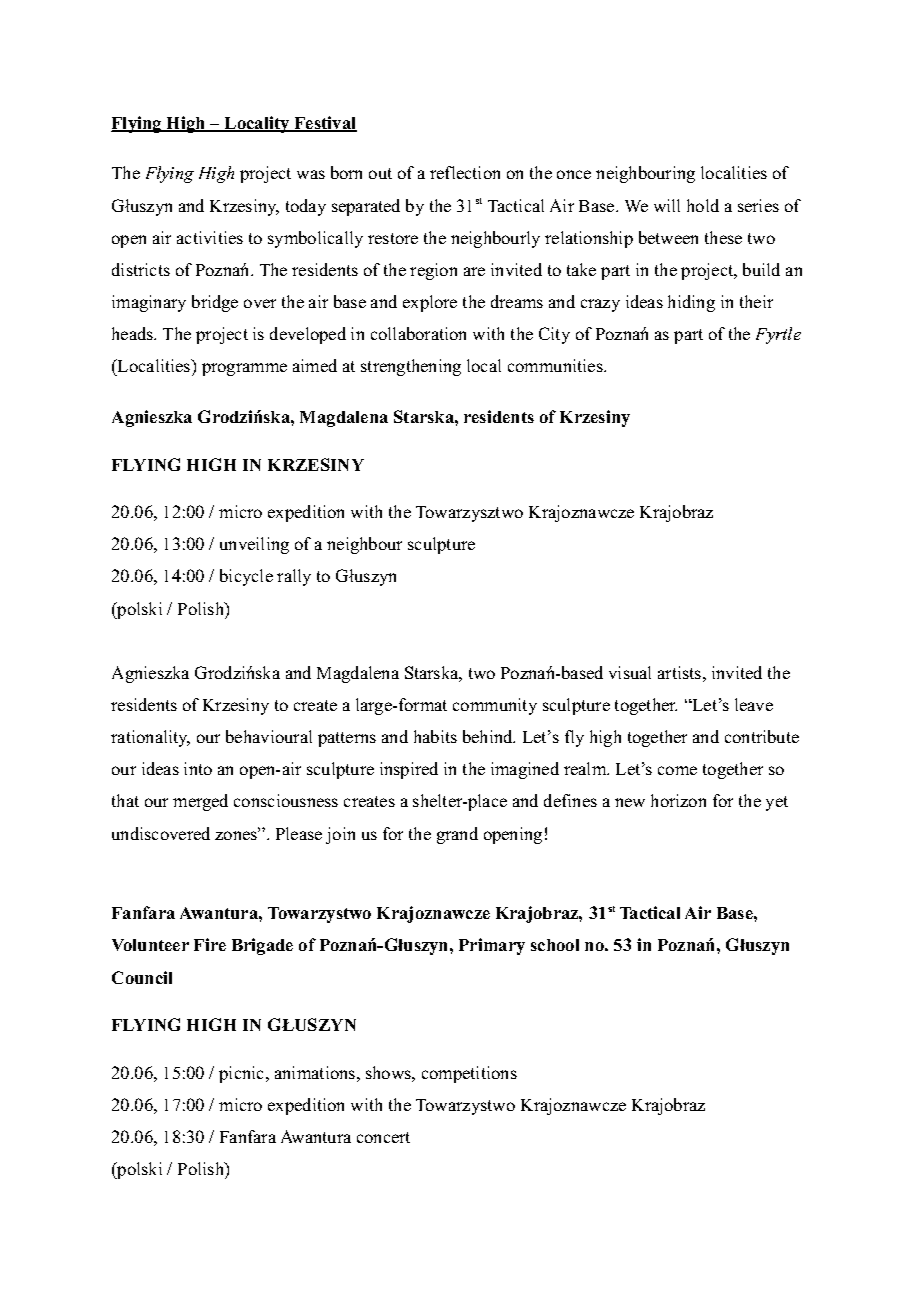 The image size is (924, 1307). What do you see at coordinates (254, 545) in the screenshot?
I see `unveiling` at bounding box center [254, 545].
